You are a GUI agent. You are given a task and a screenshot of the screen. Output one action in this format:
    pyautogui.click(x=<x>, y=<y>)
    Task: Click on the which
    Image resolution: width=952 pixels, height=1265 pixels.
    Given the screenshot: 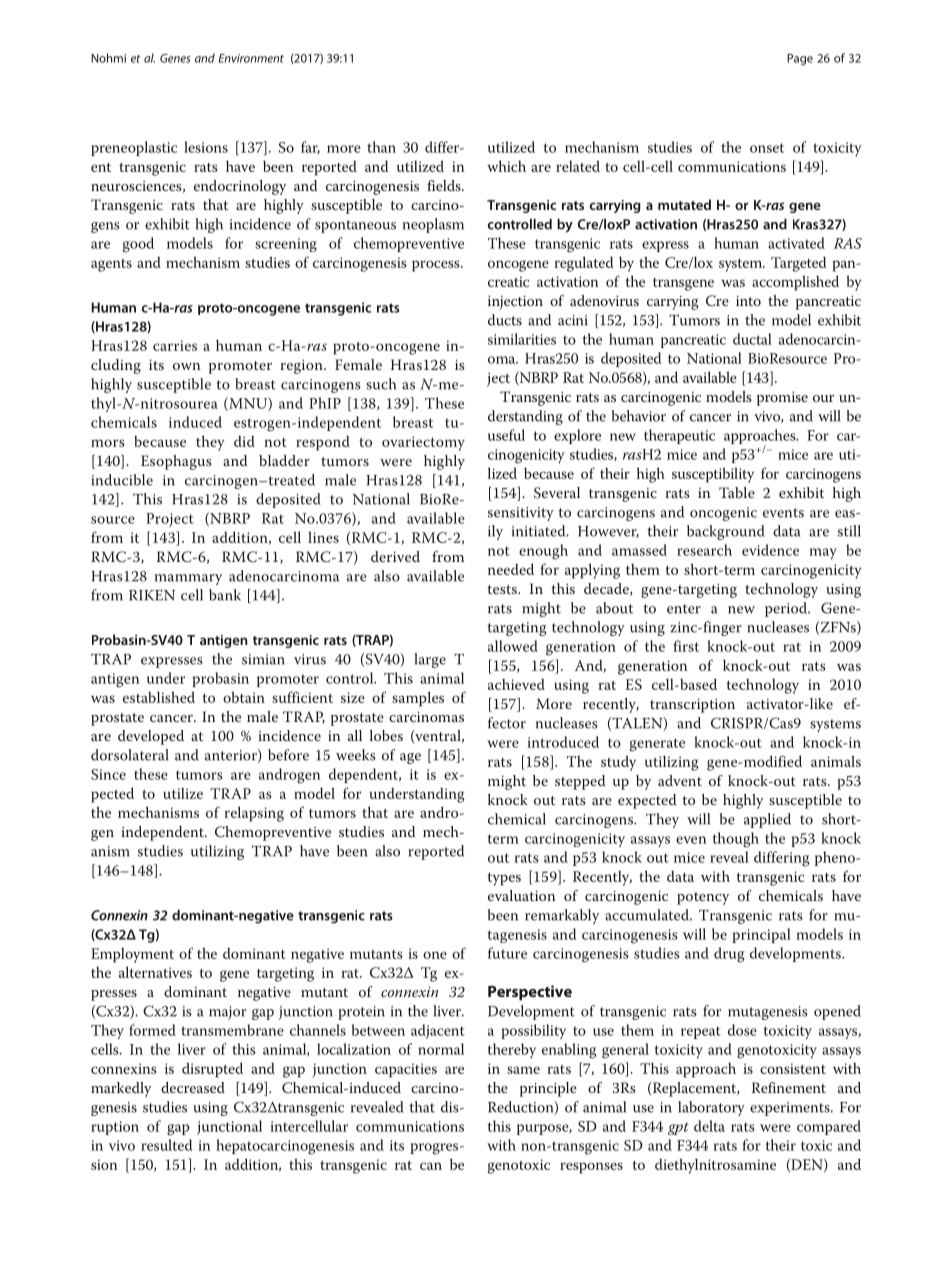 What is the action you would take?
    pyautogui.click(x=506, y=166)
